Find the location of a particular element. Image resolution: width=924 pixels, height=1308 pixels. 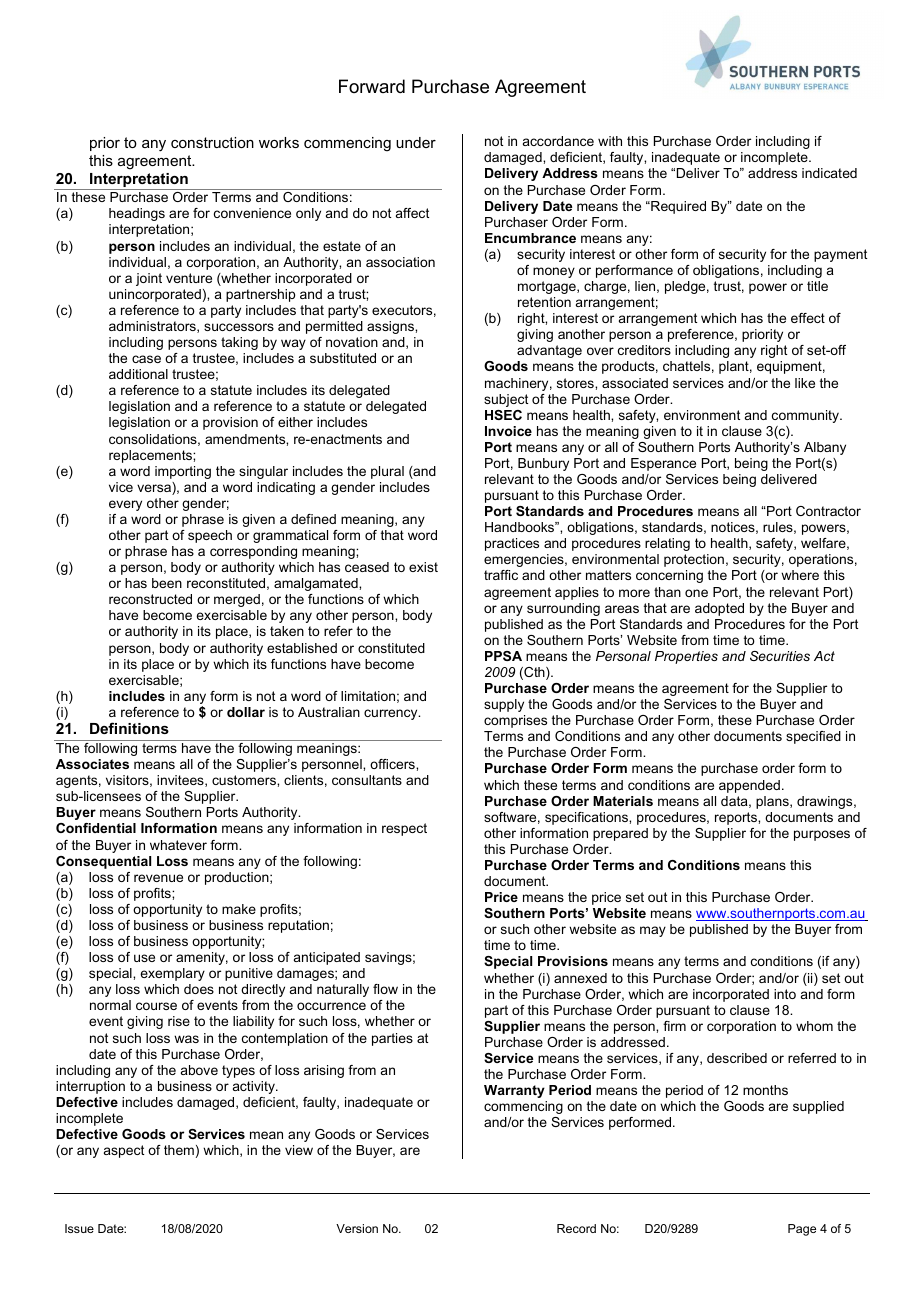

under is located at coordinates (416, 142).
